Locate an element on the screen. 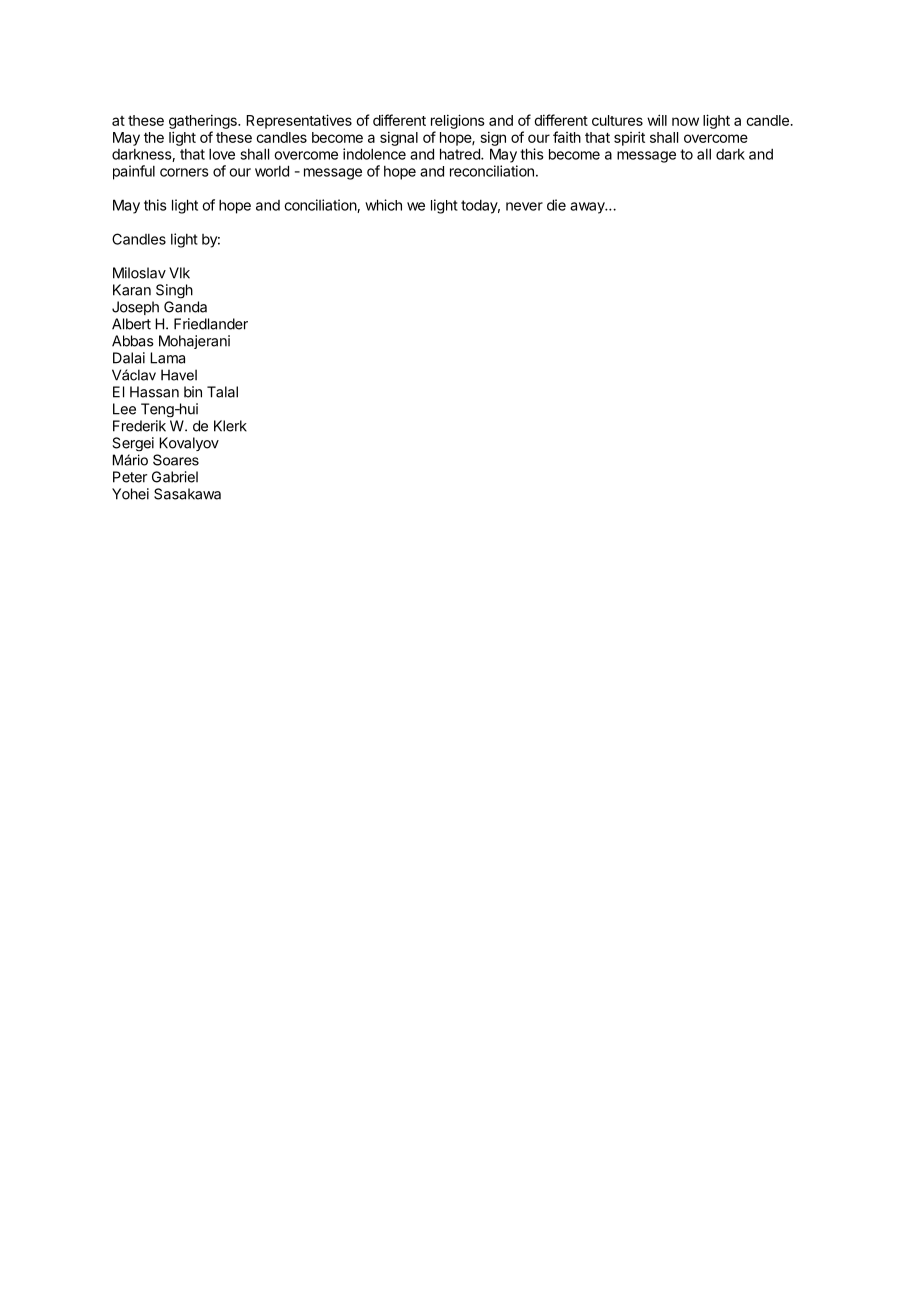 The height and width of the screenshot is (1308, 924). gatherings is located at coordinates (204, 122).
